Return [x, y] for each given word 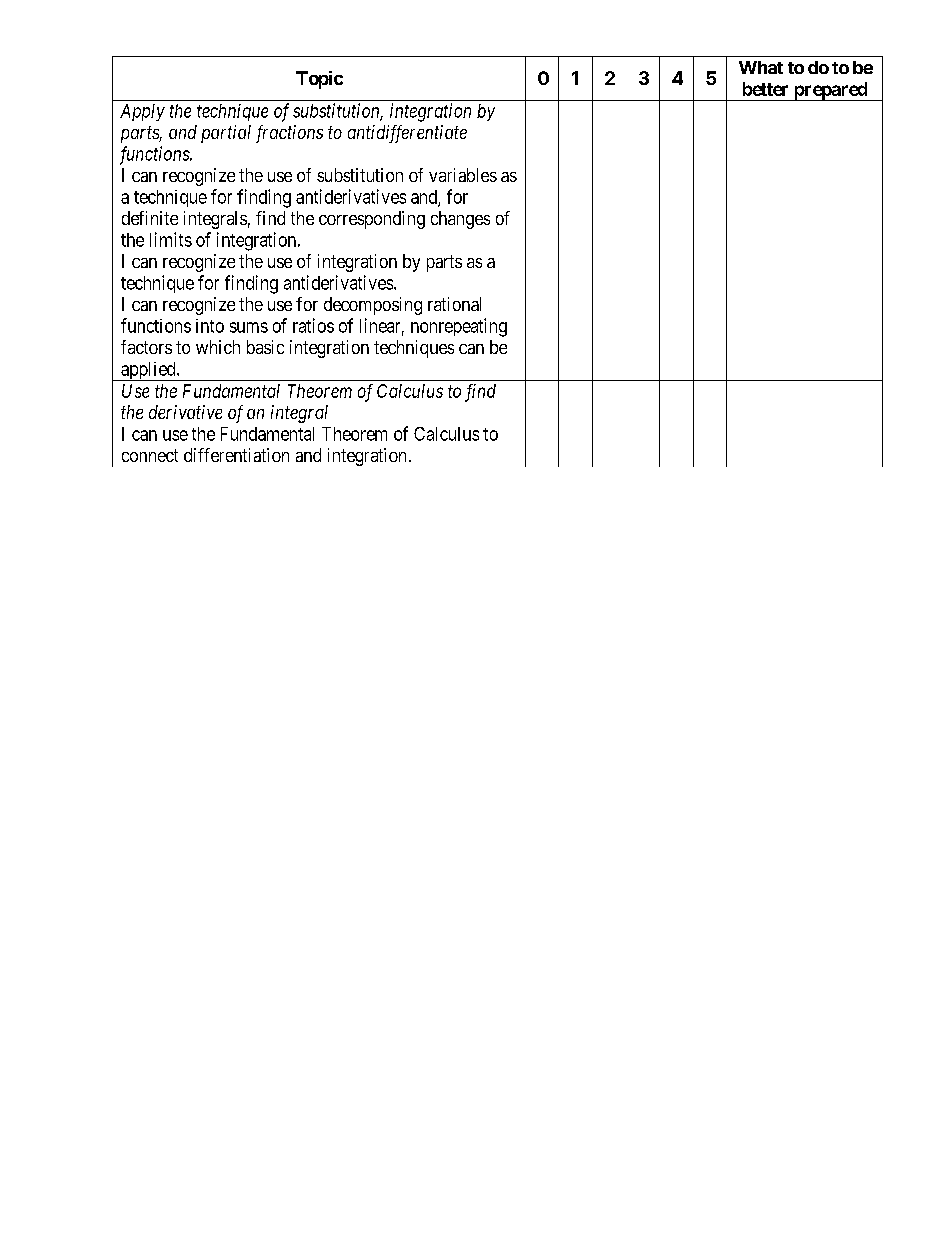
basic [265, 347]
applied [148, 371]
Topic [319, 80]
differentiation [236, 455]
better [765, 89]
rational [454, 304]
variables [463, 175]
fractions [289, 134]
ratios [313, 325]
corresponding [372, 220]
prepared [830, 91]
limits [171, 239]
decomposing [373, 306]
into [210, 326]
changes [460, 220]
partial [226, 134]
